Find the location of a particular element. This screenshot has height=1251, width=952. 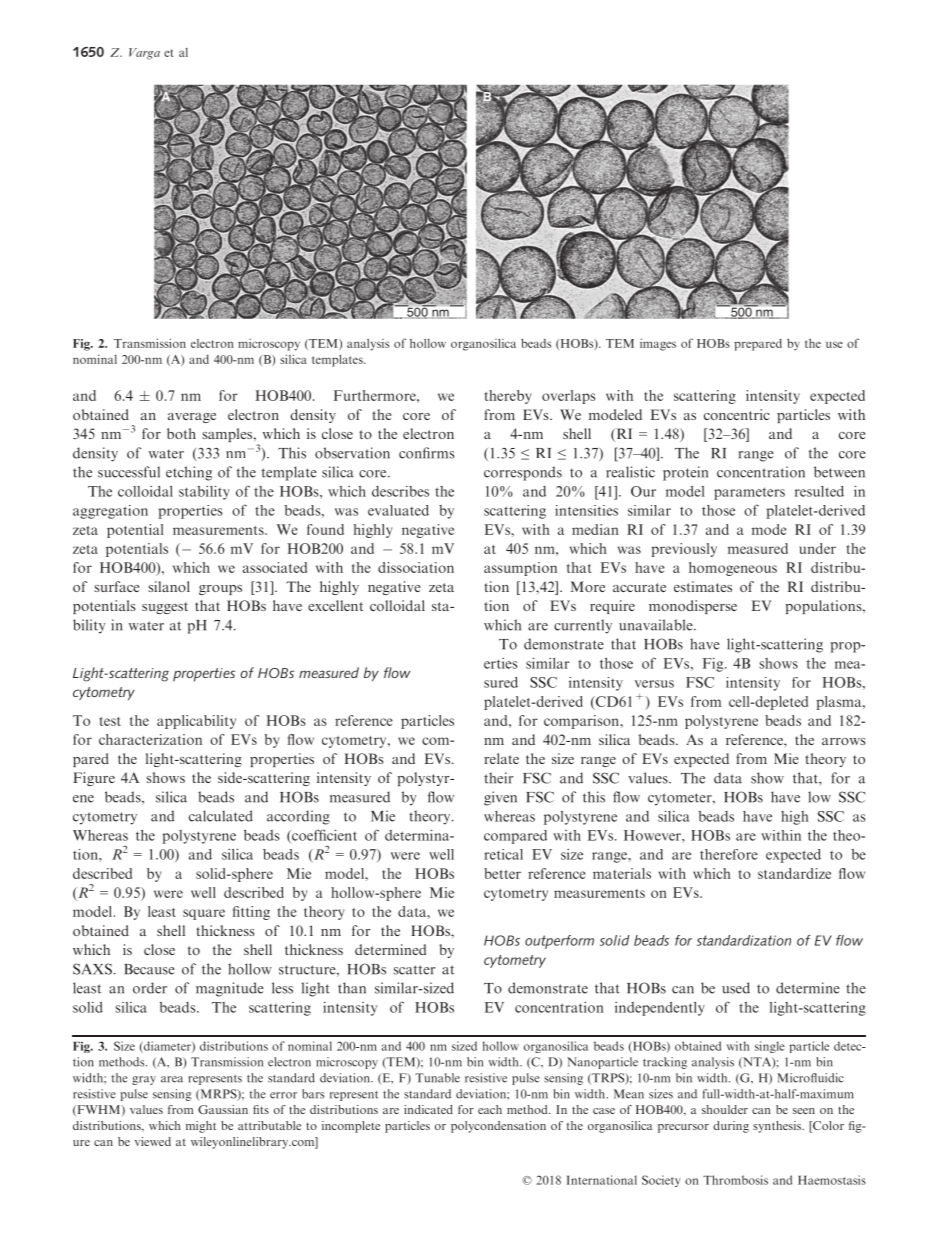

viewed is located at coordinates (153, 1141).
